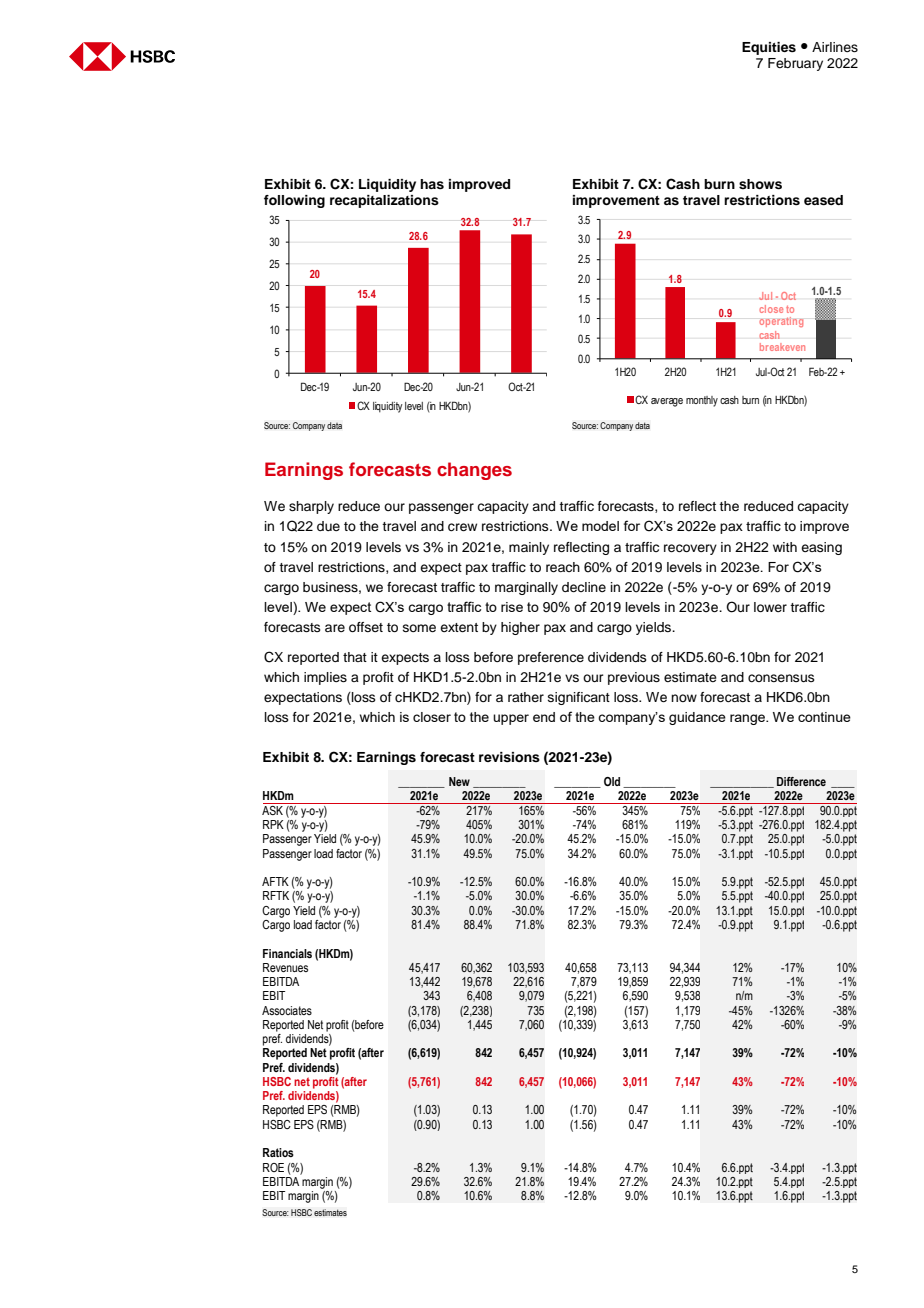 This document has height=1308, width=924. Describe the element at coordinates (474, 471) in the document. I see `changes` at that location.
